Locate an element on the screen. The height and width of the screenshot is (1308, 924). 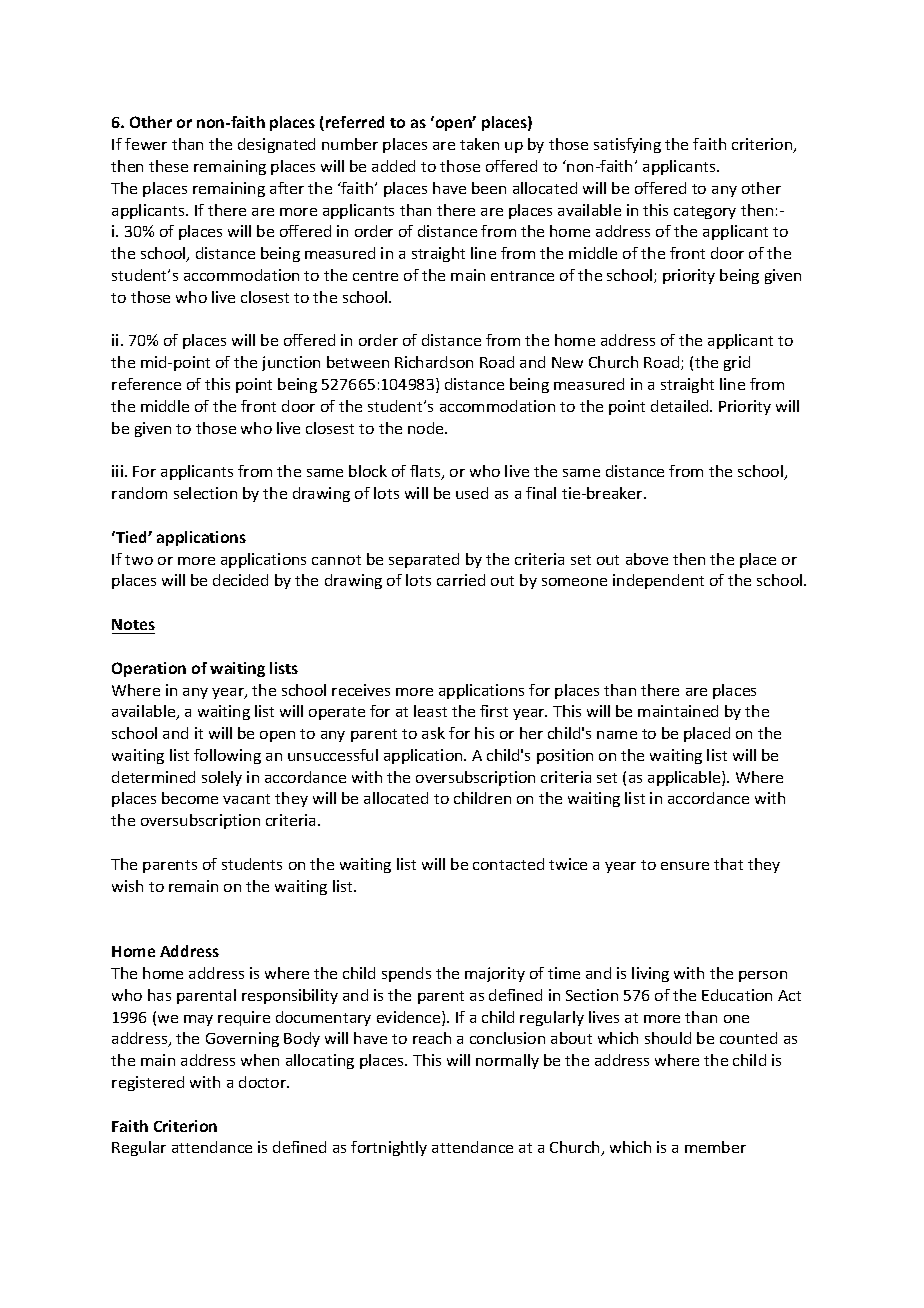
satisfying is located at coordinates (627, 145).
